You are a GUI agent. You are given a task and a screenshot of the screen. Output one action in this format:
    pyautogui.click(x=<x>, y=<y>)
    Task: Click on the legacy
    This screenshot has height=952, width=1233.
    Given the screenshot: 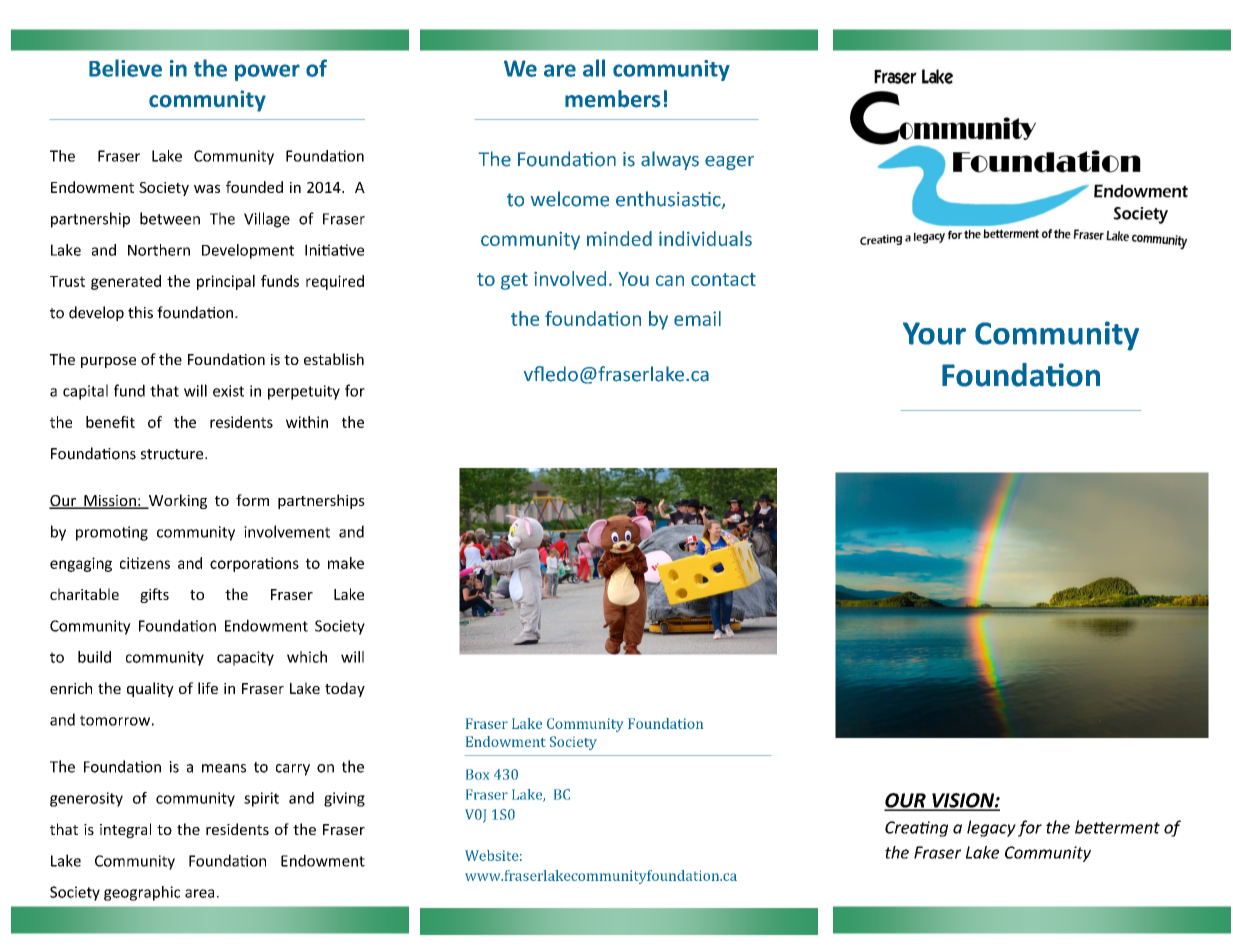 What is the action you would take?
    pyautogui.click(x=991, y=828)
